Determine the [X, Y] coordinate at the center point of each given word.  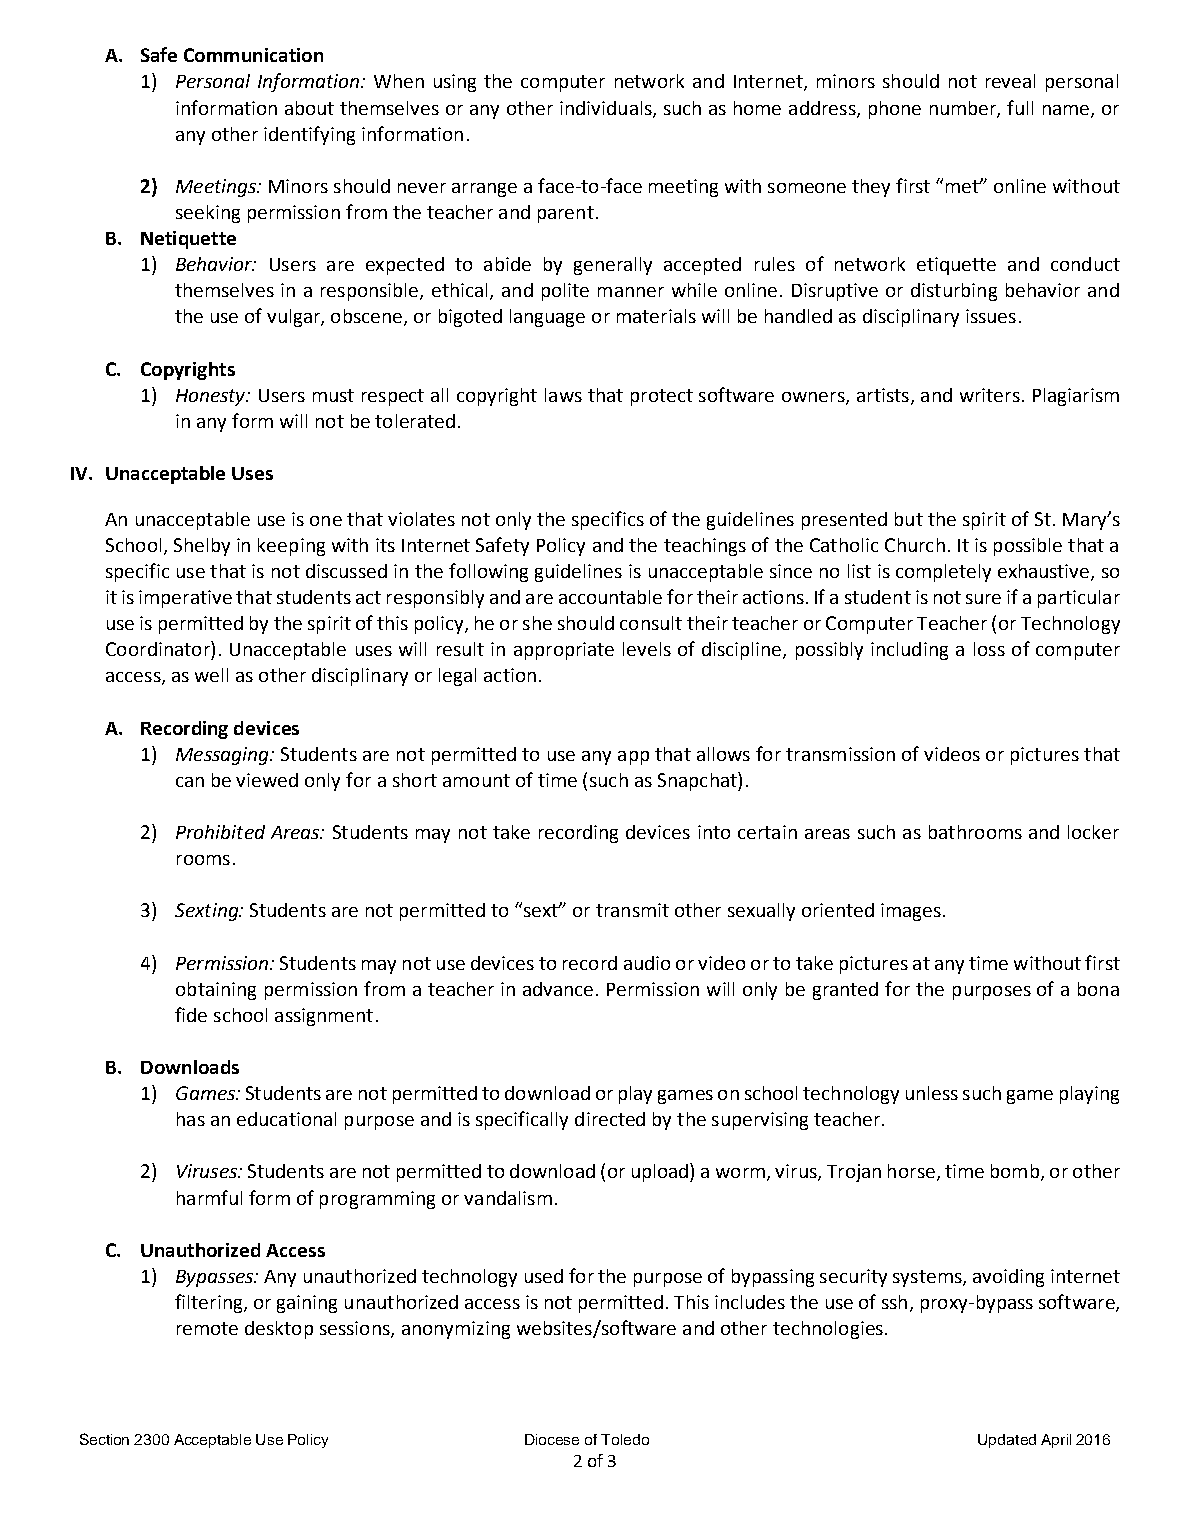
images [911, 912]
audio [647, 963]
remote [207, 1328]
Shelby [202, 547]
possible [1028, 547]
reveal [1010, 81]
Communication [253, 55]
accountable [610, 597]
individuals [607, 109]
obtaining [216, 991]
